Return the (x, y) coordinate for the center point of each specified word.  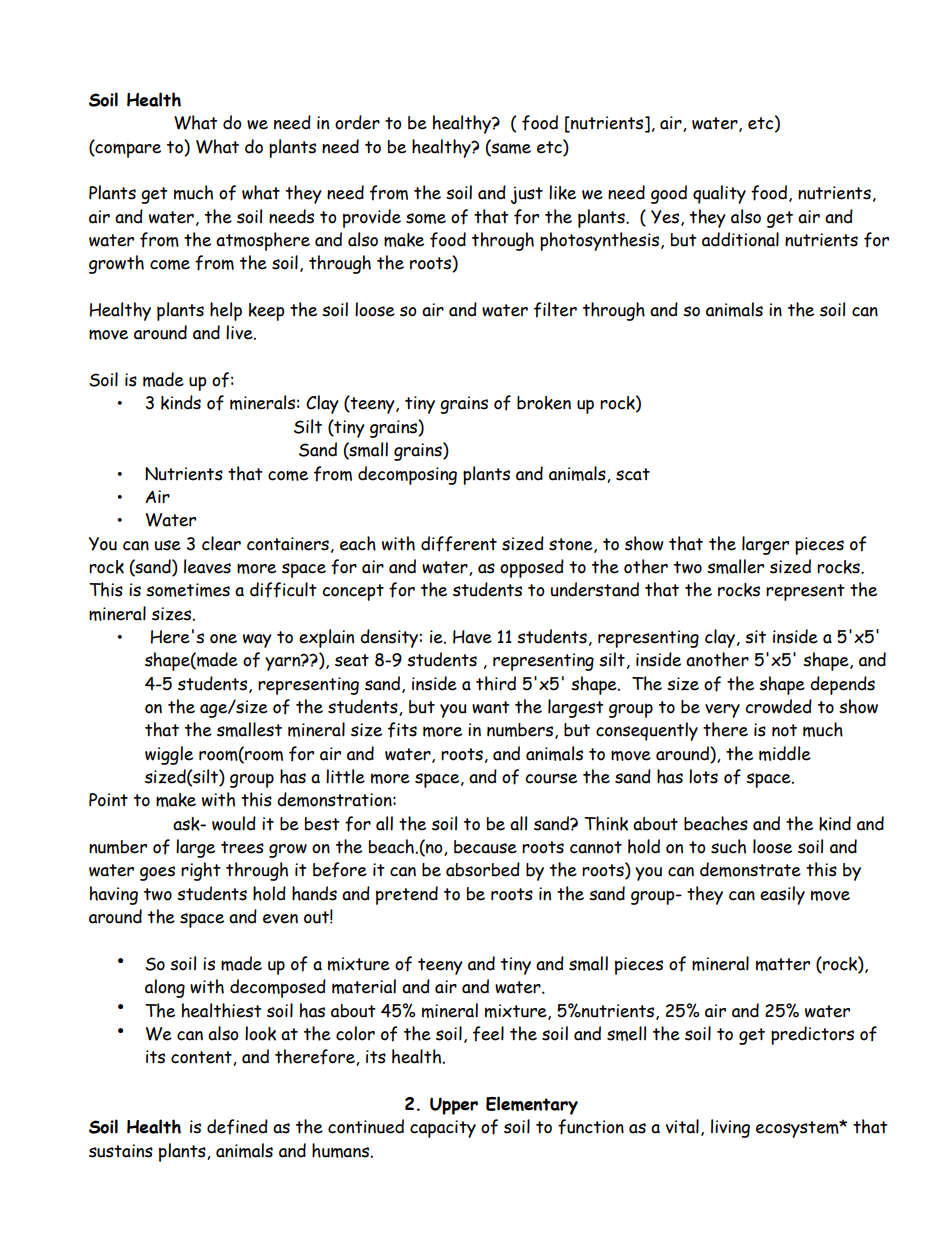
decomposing (407, 475)
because (485, 847)
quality (719, 194)
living (730, 1128)
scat (633, 474)
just (527, 195)
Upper (454, 1106)
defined (237, 1127)
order (357, 122)
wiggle (169, 755)
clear (221, 543)
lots (703, 776)
